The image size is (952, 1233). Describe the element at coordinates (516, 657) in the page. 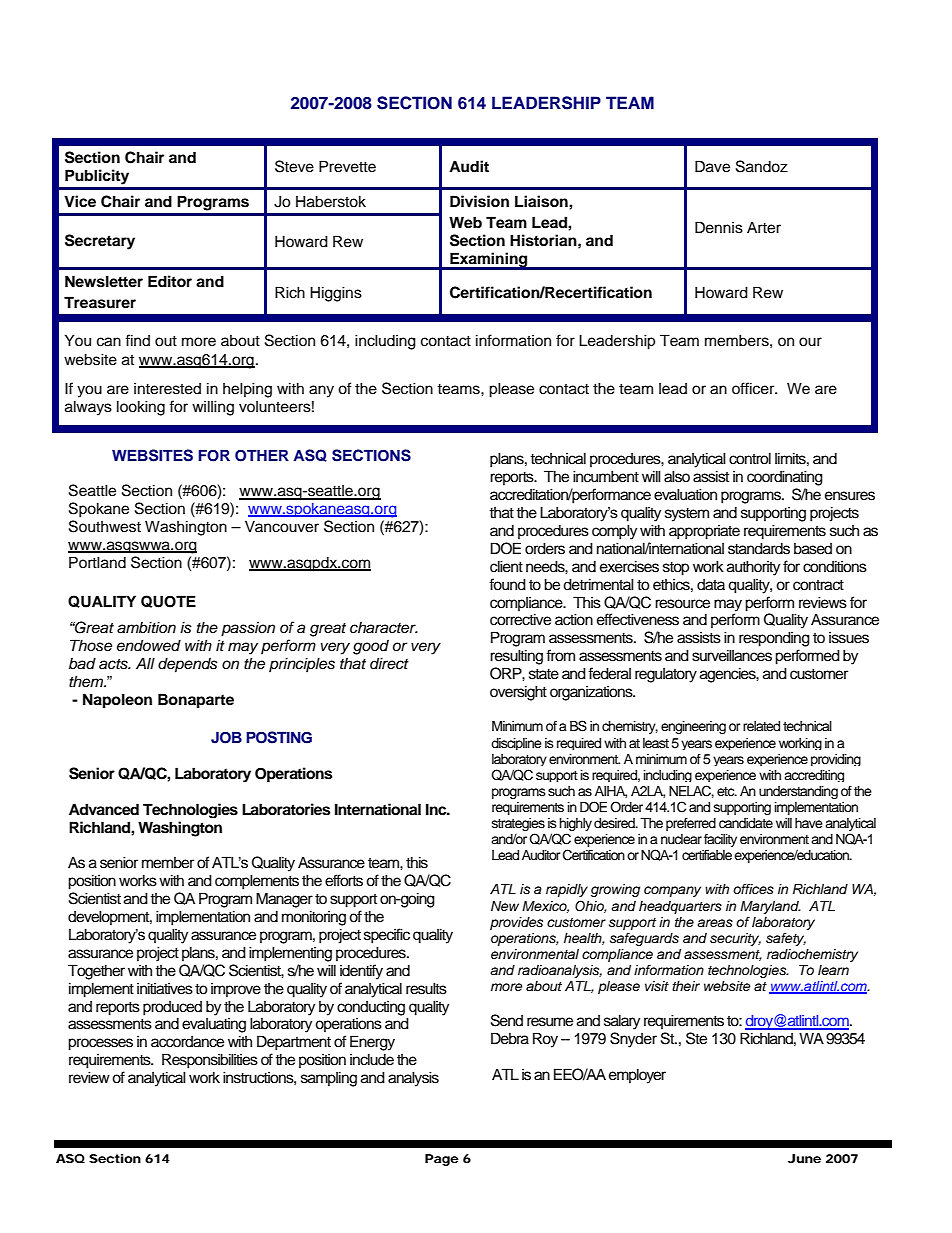

I see `resulting` at that location.
